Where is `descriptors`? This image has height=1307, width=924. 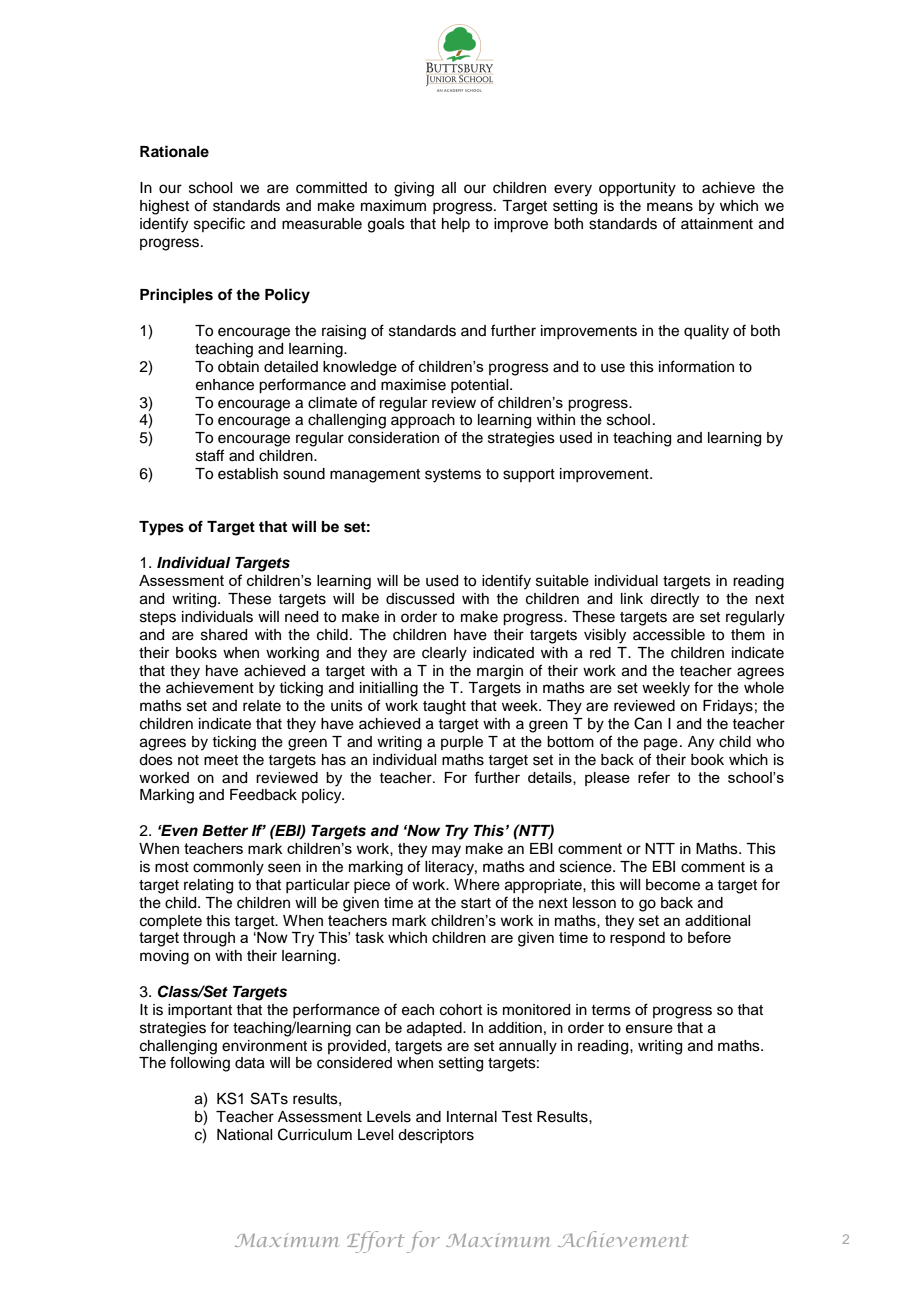
descriptors is located at coordinates (436, 1136).
